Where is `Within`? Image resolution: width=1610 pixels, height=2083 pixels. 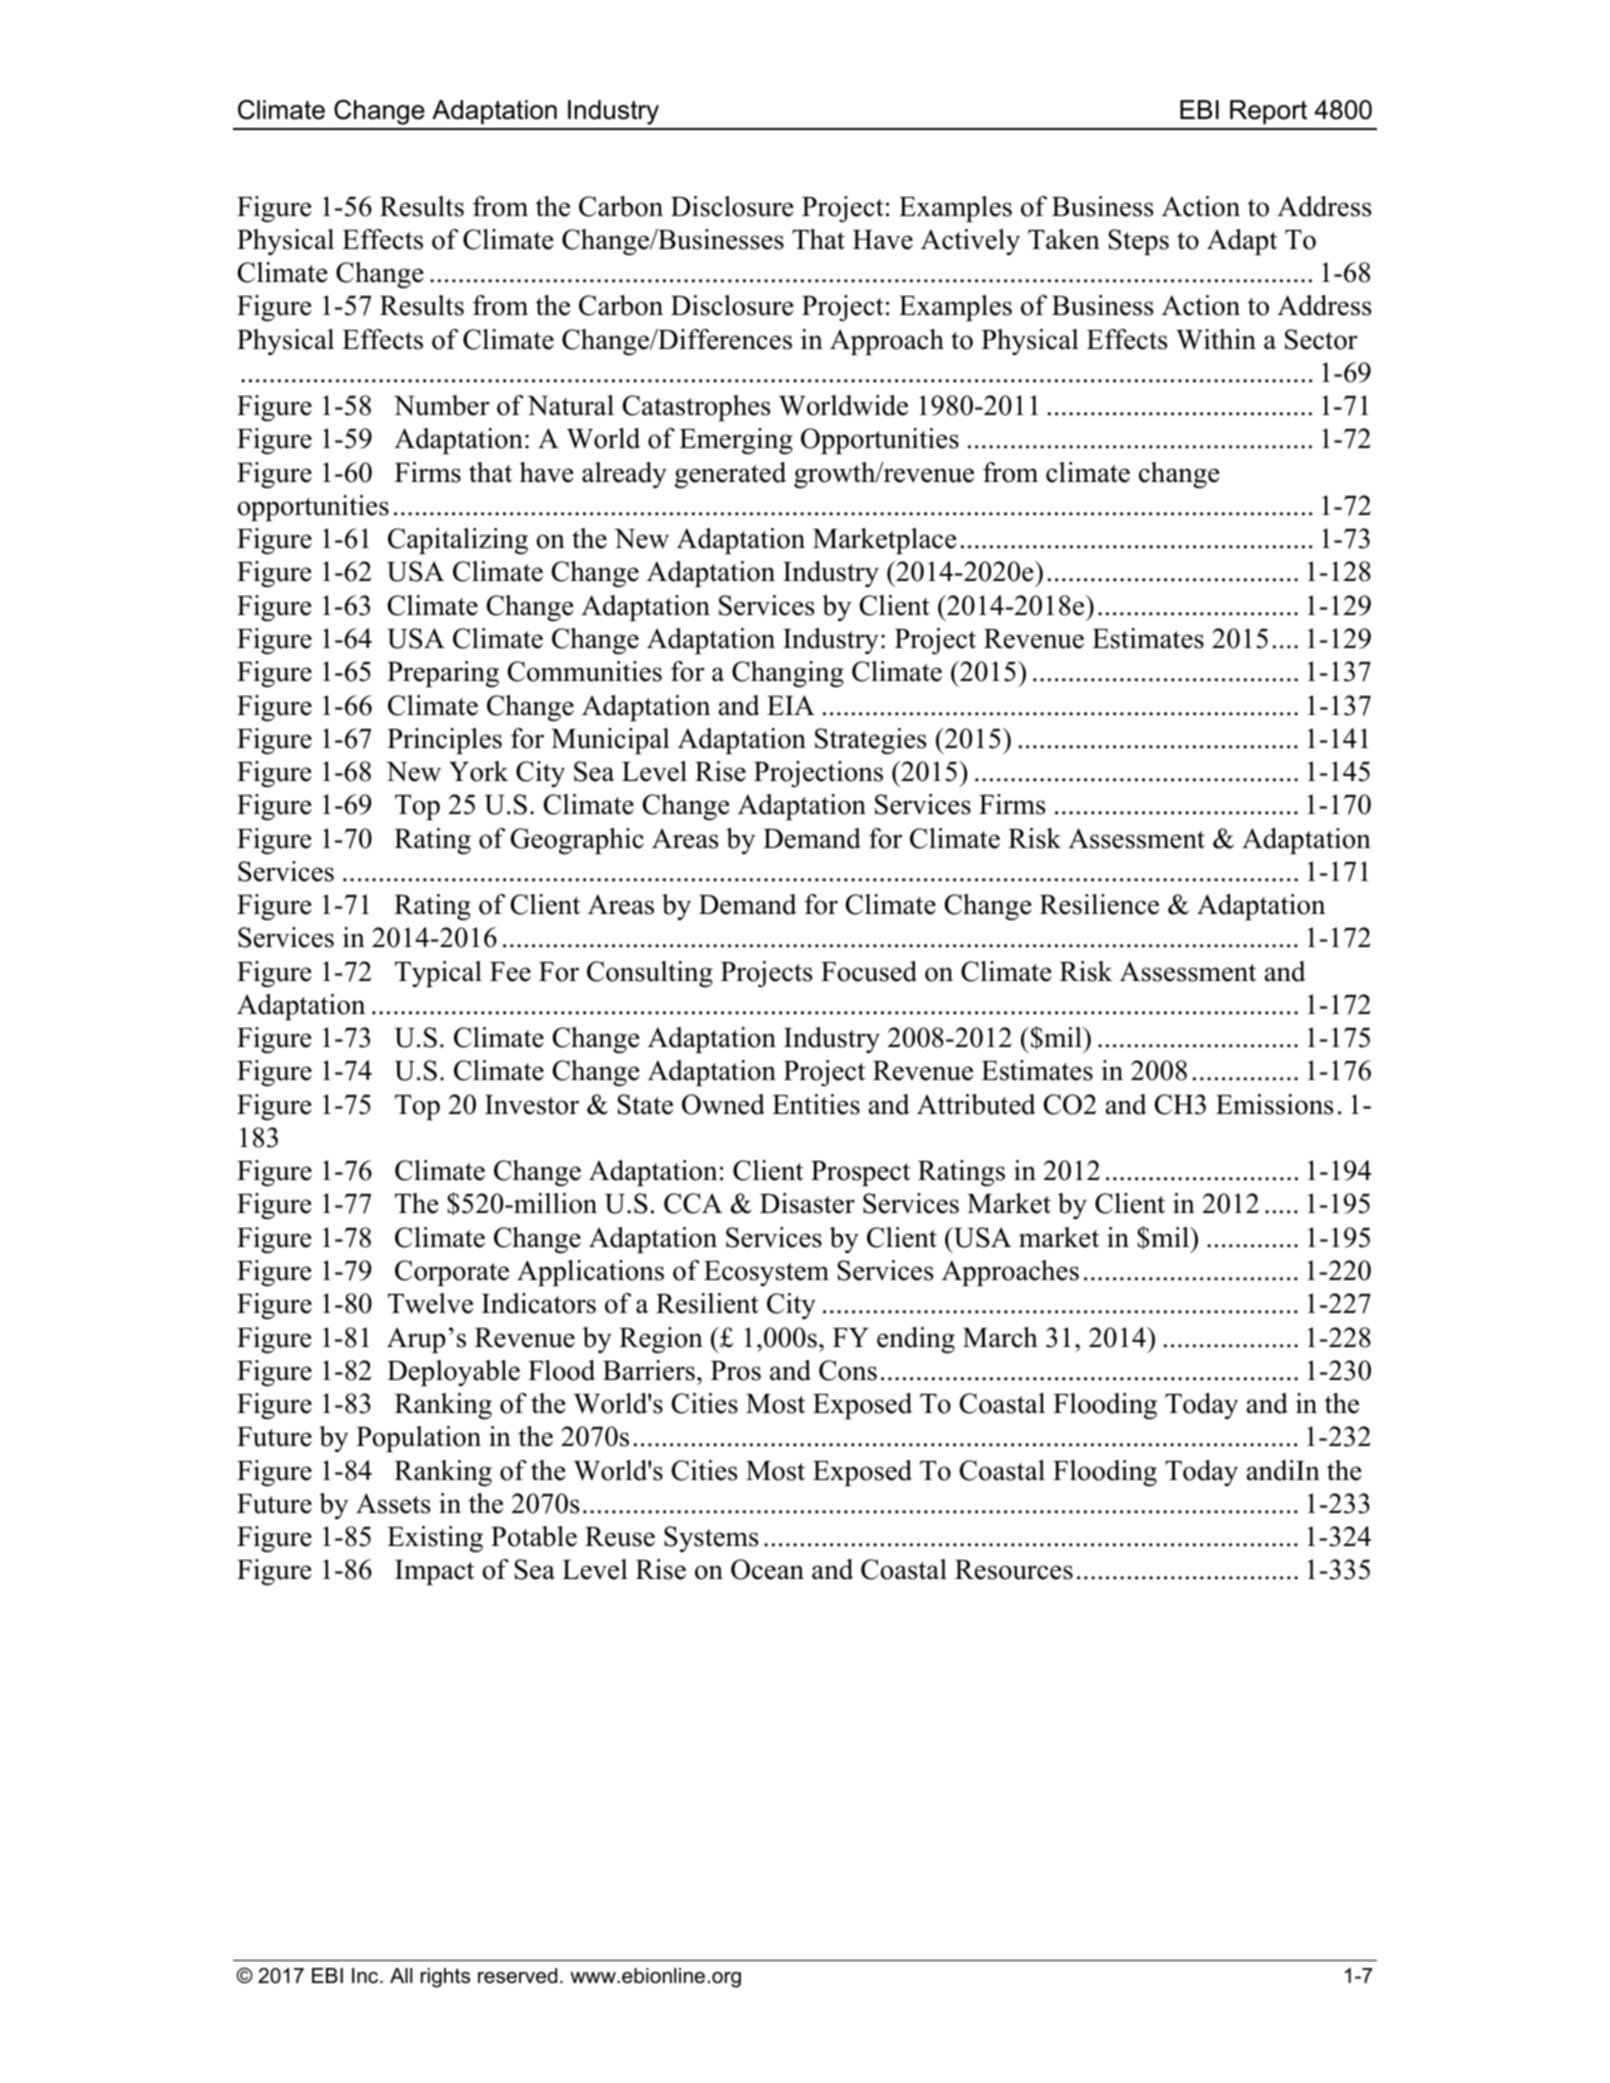
Within is located at coordinates (1216, 339).
